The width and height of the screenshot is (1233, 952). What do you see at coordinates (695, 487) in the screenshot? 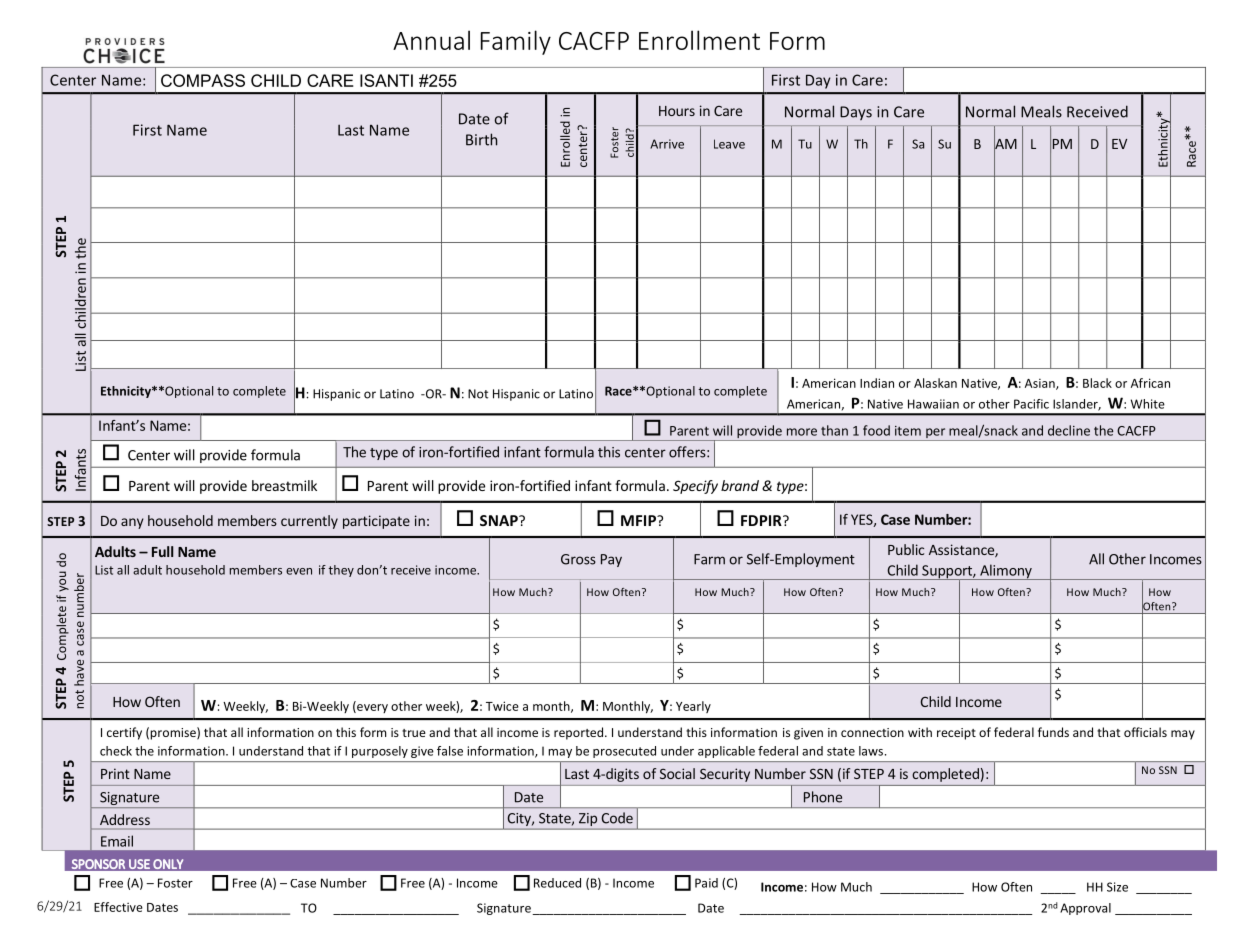
I see `Specify` at bounding box center [695, 487].
